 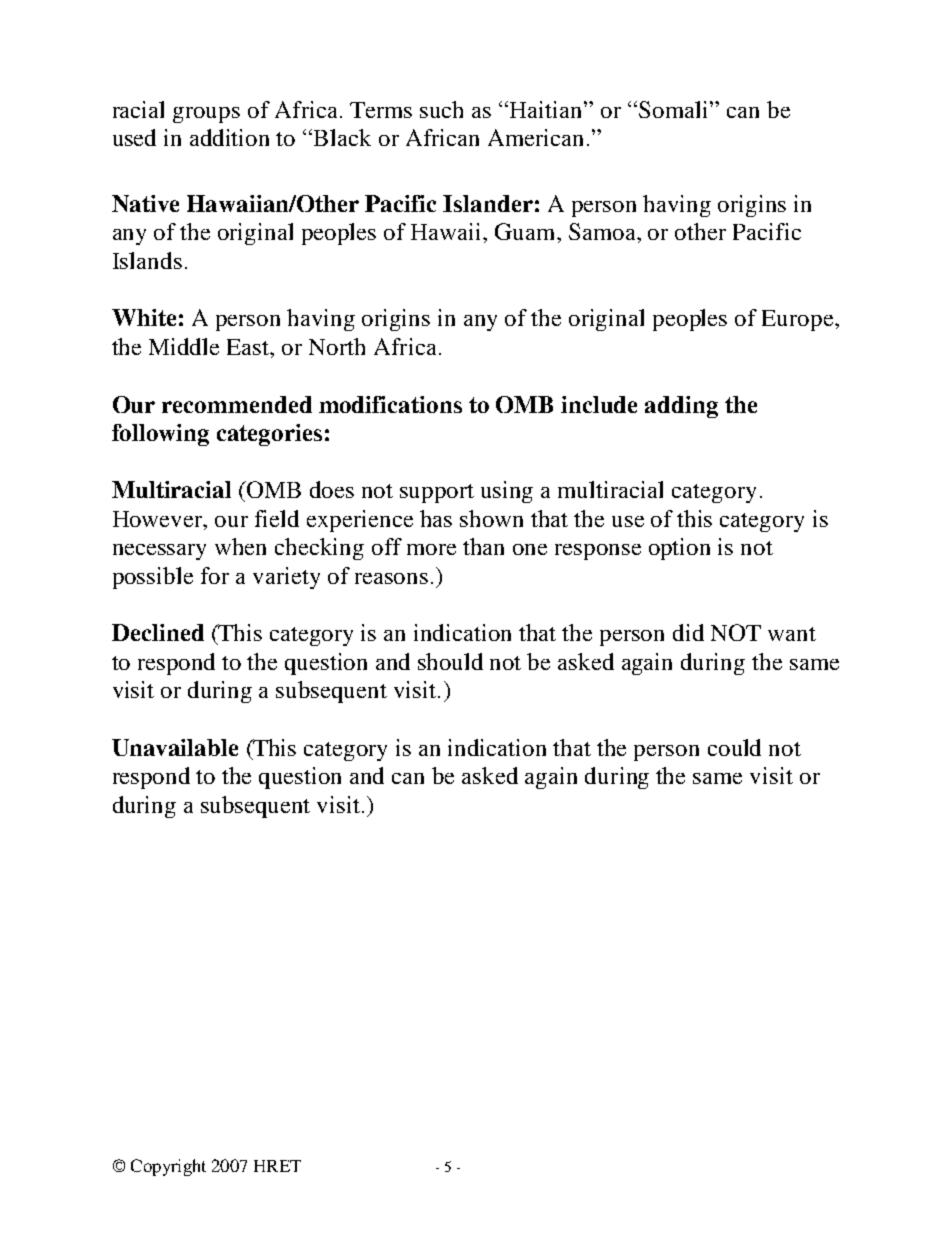 What do you see at coordinates (688, 632) in the screenshot?
I see `did` at bounding box center [688, 632].
